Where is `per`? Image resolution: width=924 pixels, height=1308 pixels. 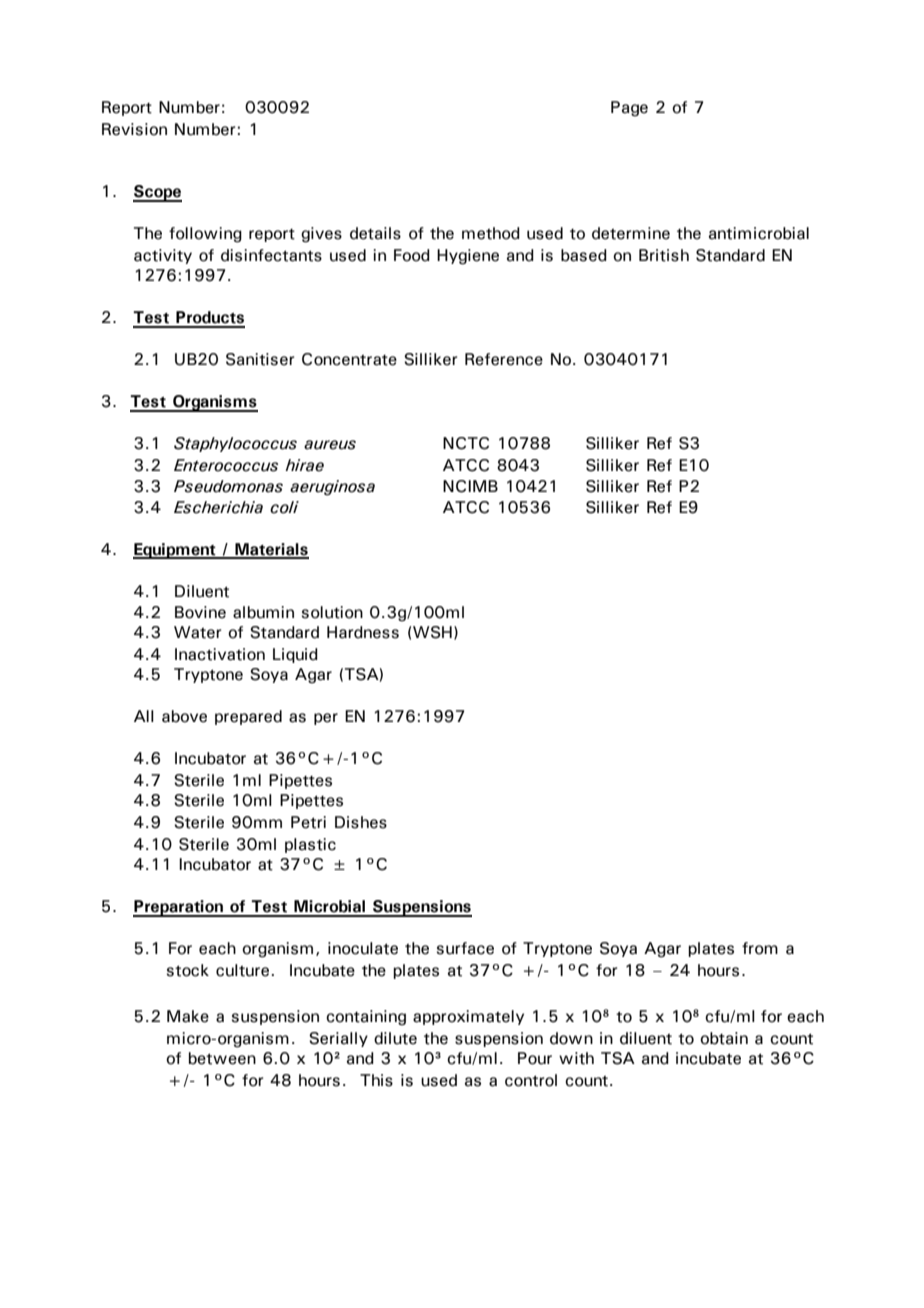 per is located at coordinates (326, 719).
